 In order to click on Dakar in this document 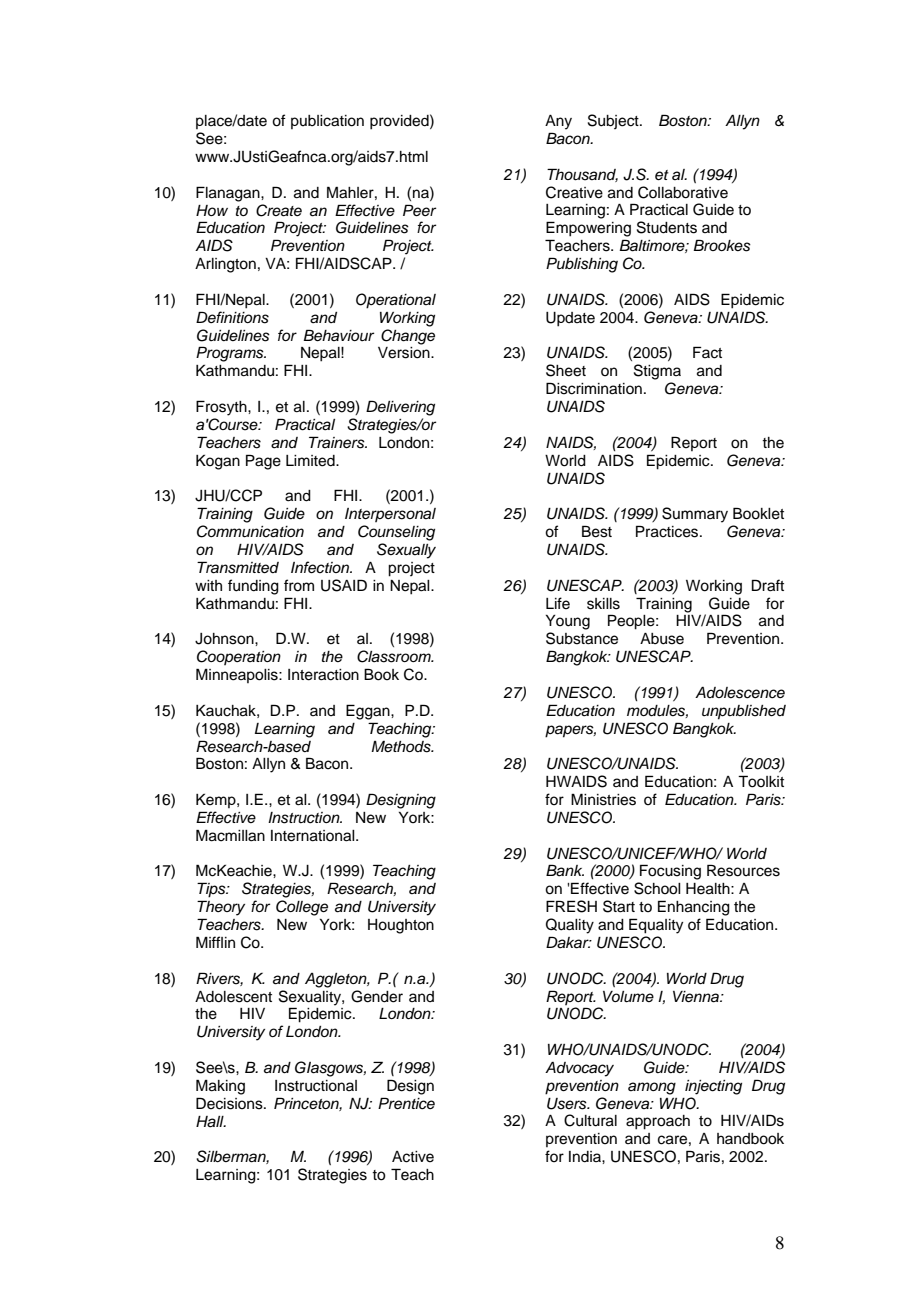, I will do `click(568, 942)`.
